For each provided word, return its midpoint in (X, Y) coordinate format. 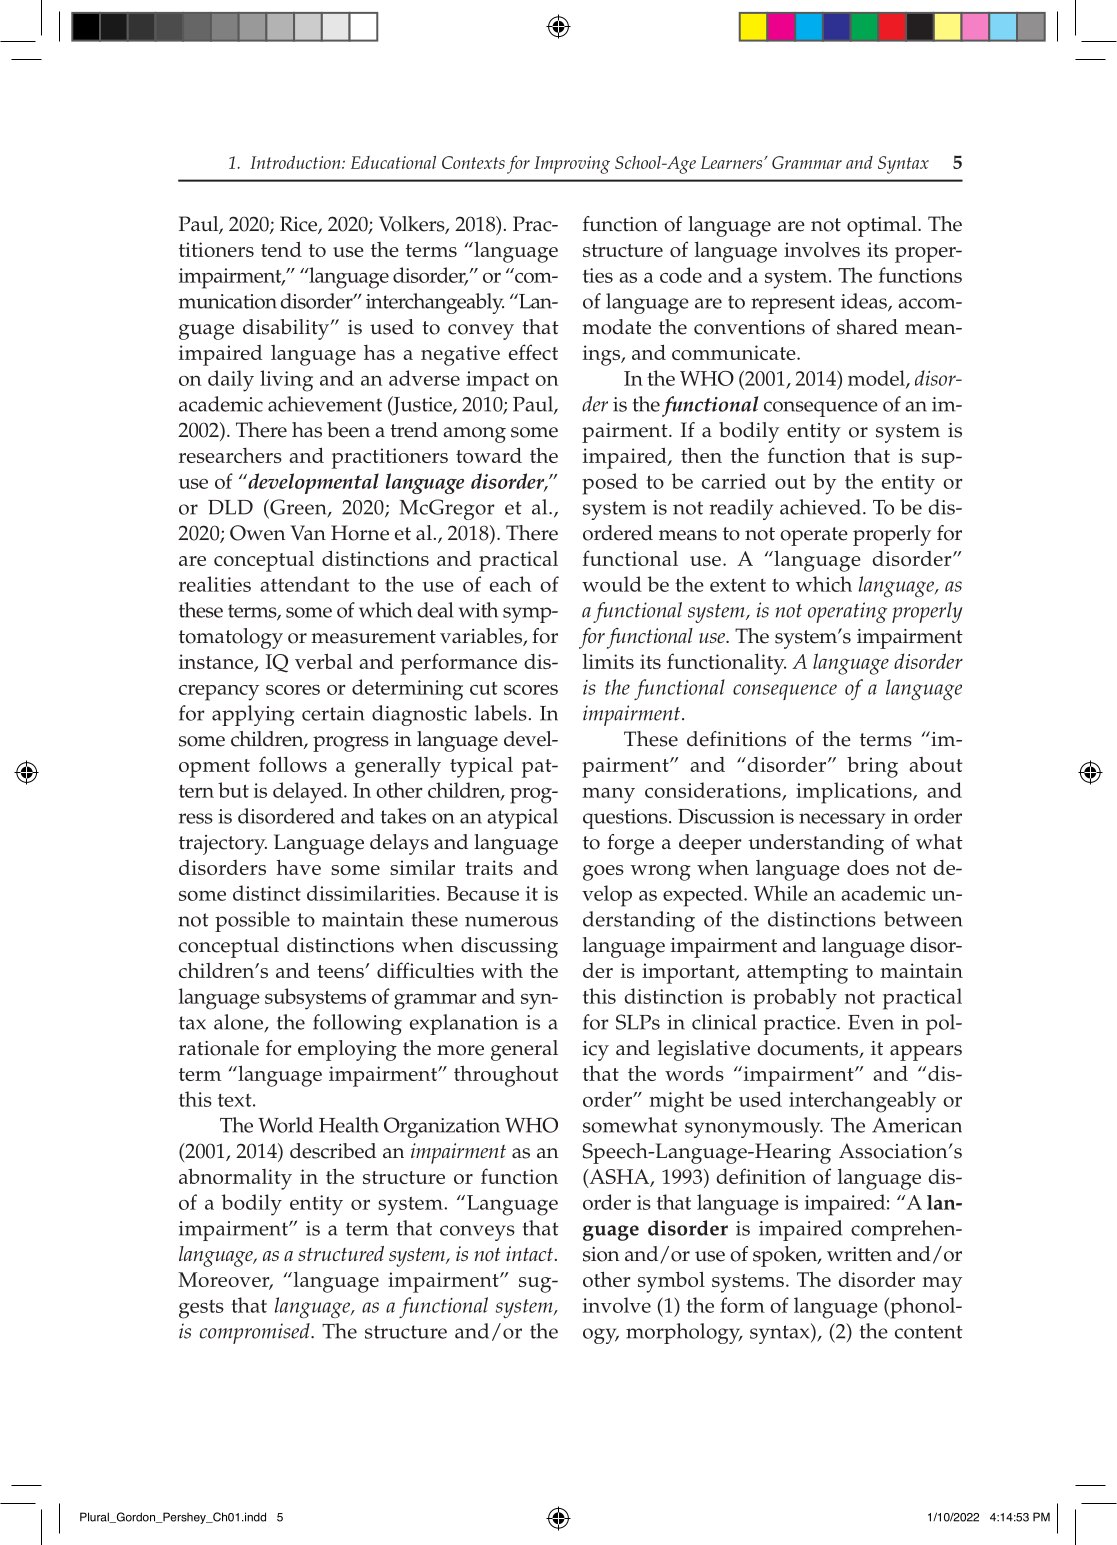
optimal (883, 226)
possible (252, 921)
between (923, 919)
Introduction (296, 162)
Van (308, 532)
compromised (256, 1333)
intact (529, 1253)
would (612, 584)
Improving (572, 165)
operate (814, 536)
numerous (511, 921)
